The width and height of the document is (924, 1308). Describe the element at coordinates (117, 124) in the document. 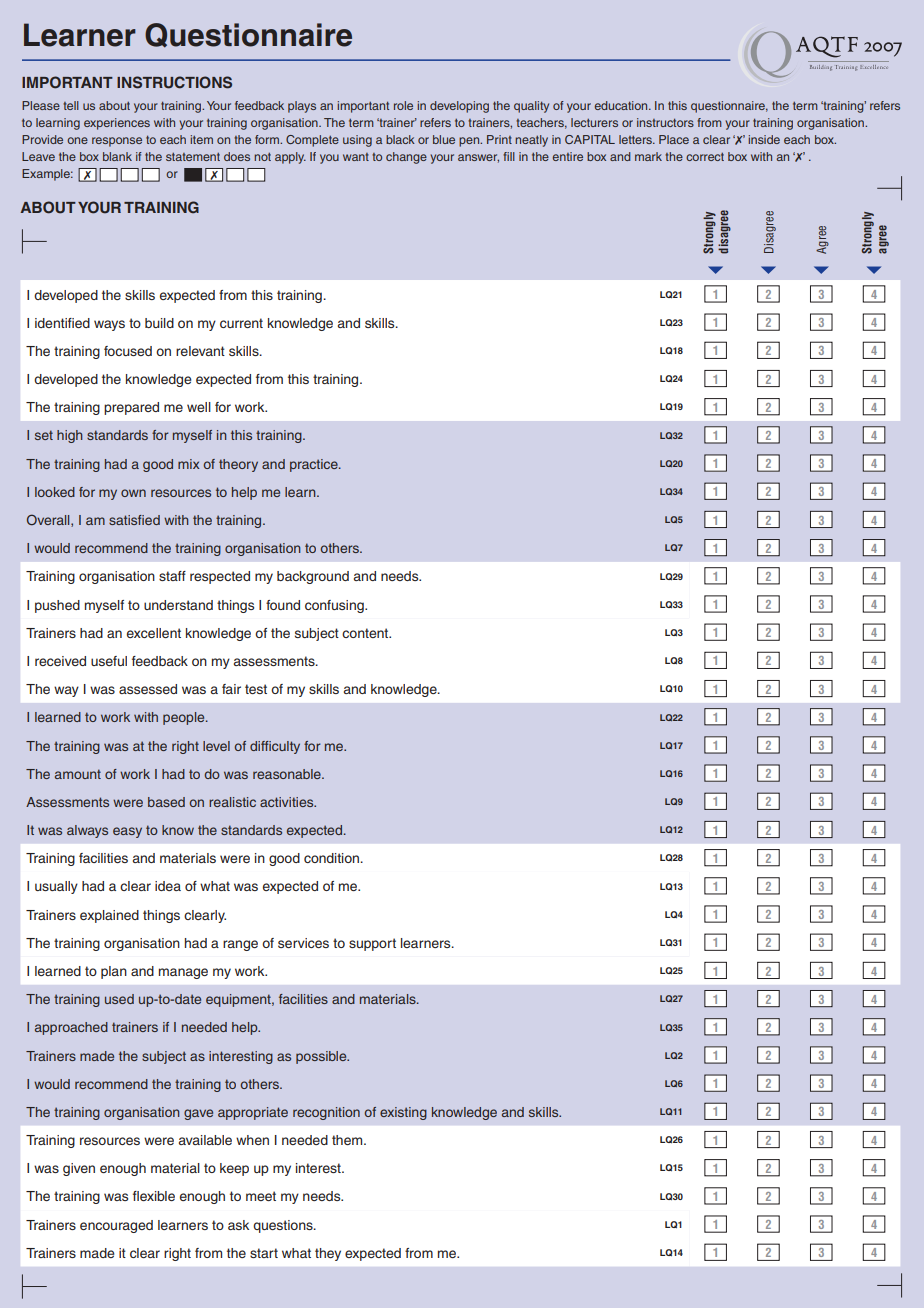

I see `experiences` at that location.
